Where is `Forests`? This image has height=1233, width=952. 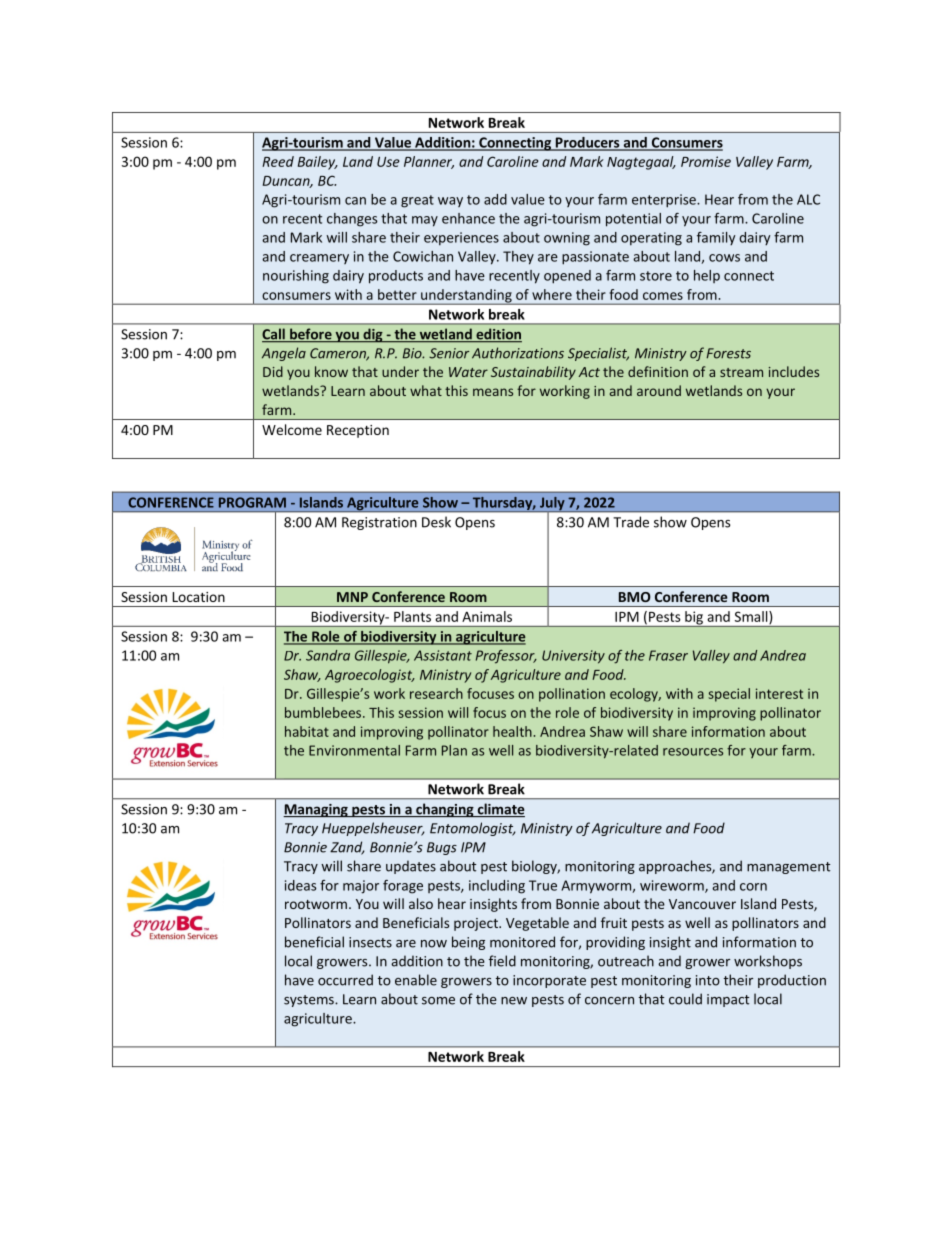
Forests is located at coordinates (728, 353).
